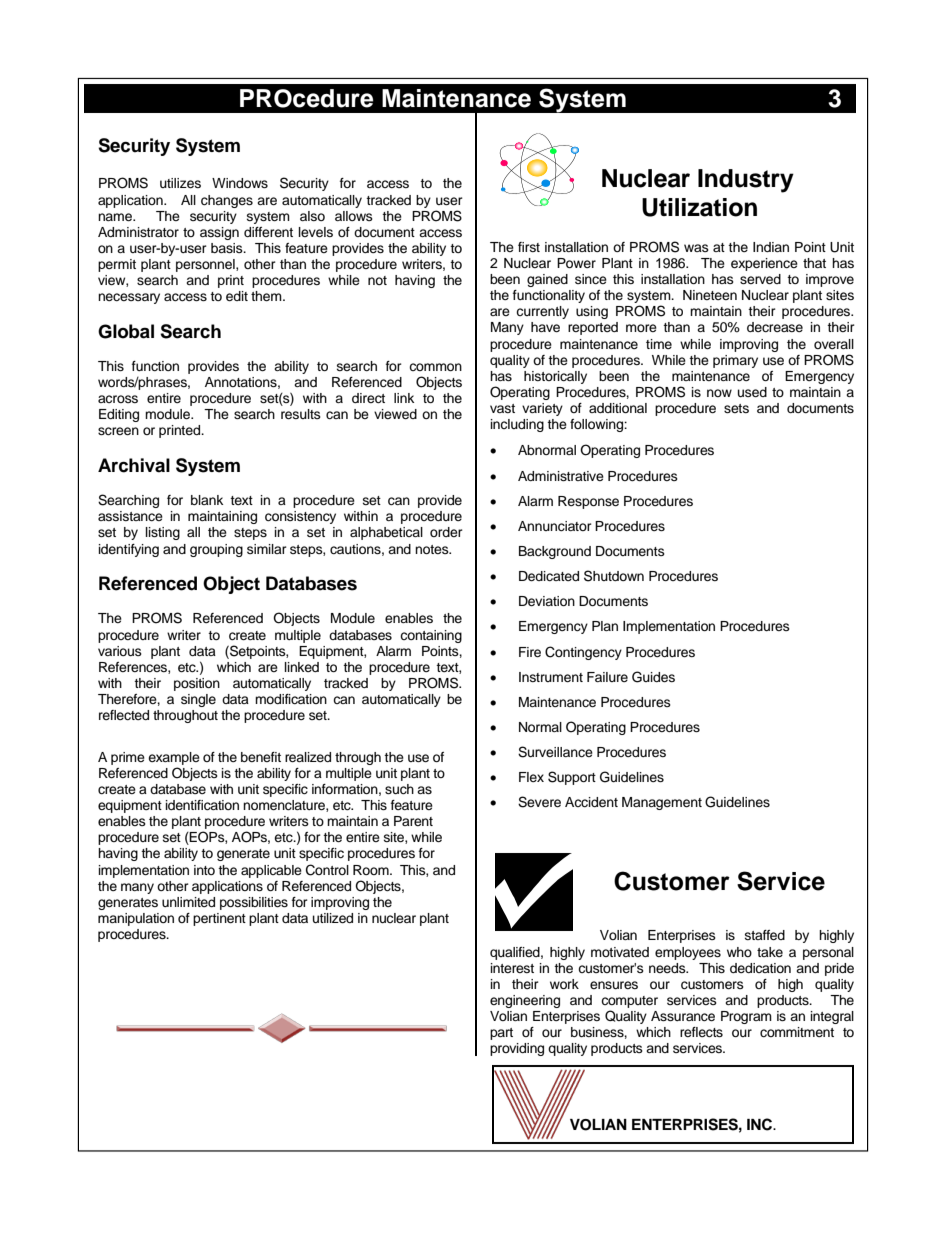 The height and width of the screenshot is (1233, 952). Describe the element at coordinates (662, 803) in the screenshot. I see `Management` at that location.
